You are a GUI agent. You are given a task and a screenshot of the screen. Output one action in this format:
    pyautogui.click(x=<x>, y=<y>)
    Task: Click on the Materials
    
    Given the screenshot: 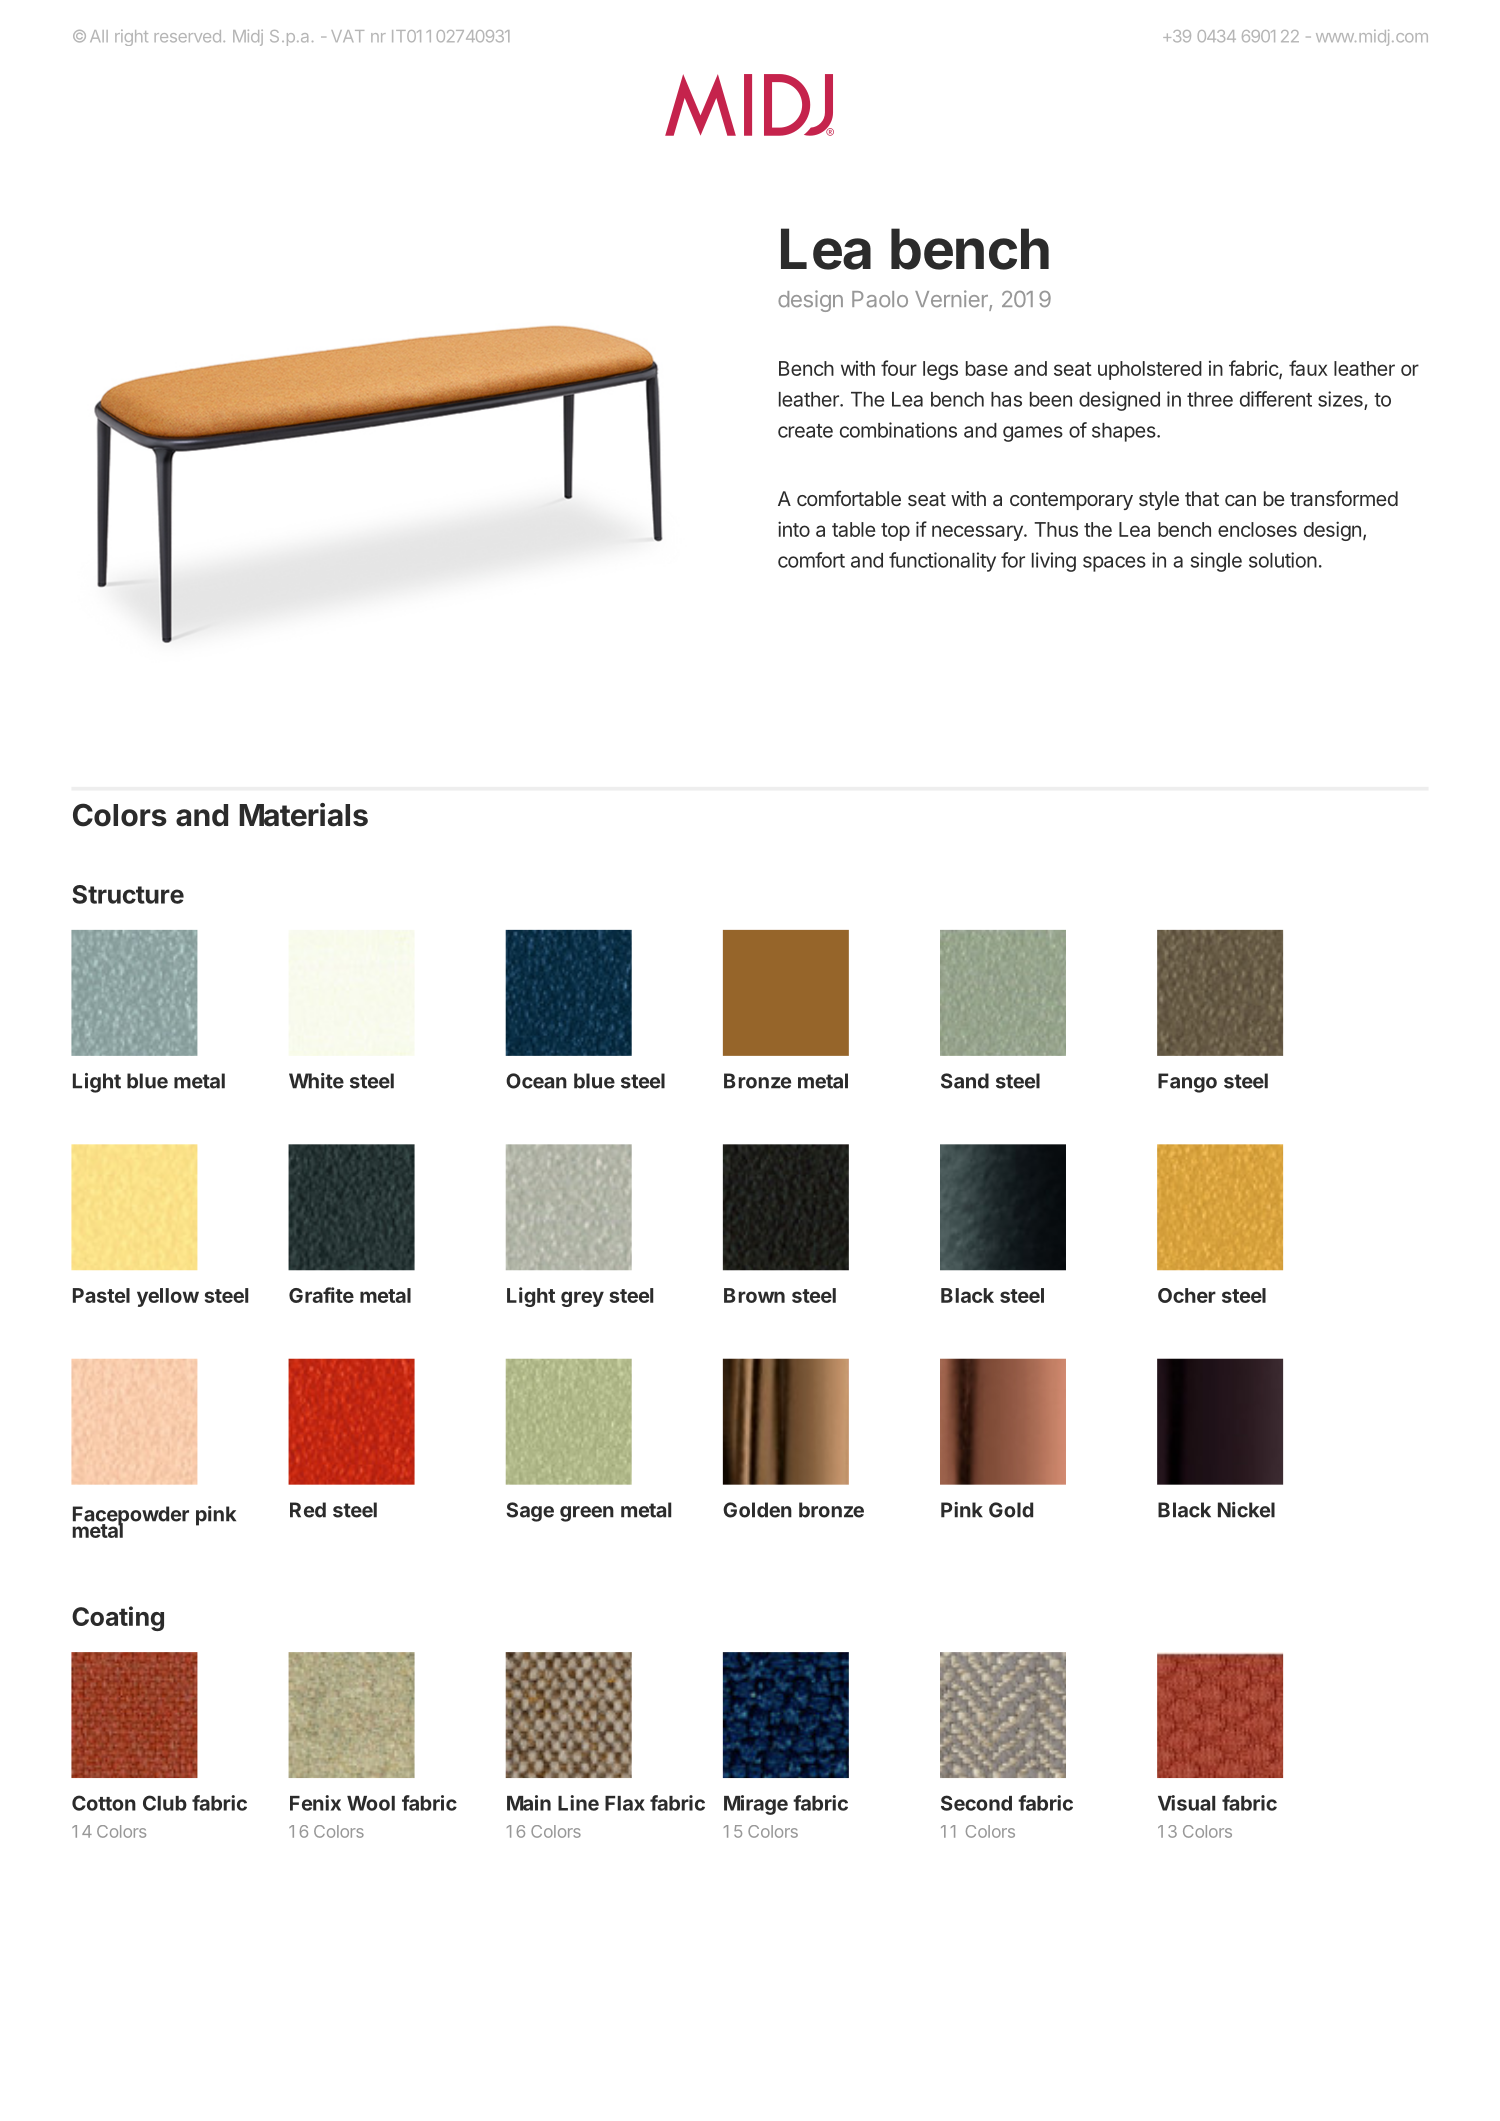 What is the action you would take?
    pyautogui.click(x=303, y=815)
